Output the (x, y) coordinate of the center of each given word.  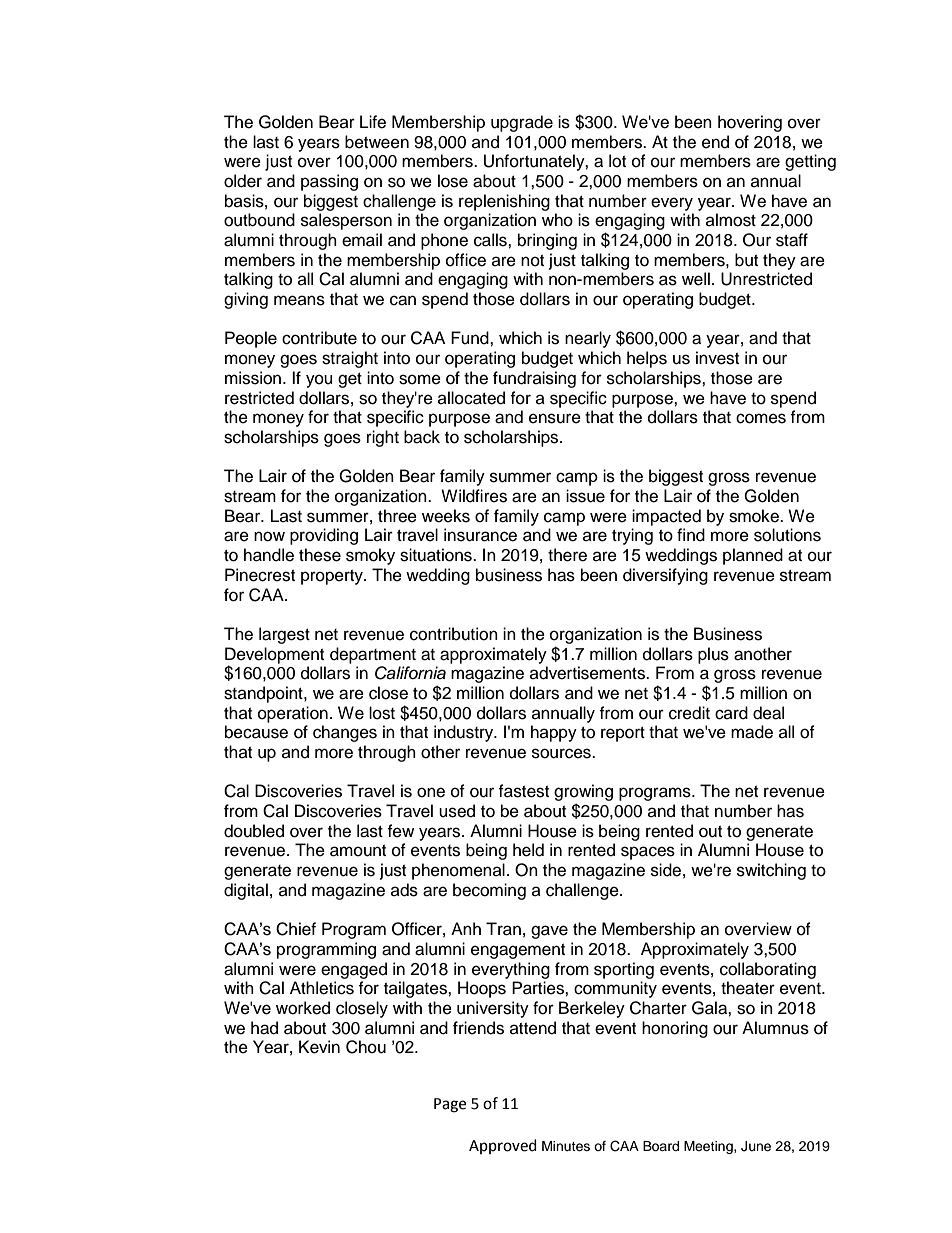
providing (324, 536)
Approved (503, 1146)
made (752, 732)
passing (329, 182)
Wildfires (474, 496)
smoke (755, 516)
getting (810, 162)
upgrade (522, 123)
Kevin (319, 1047)
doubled (254, 831)
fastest (523, 791)
